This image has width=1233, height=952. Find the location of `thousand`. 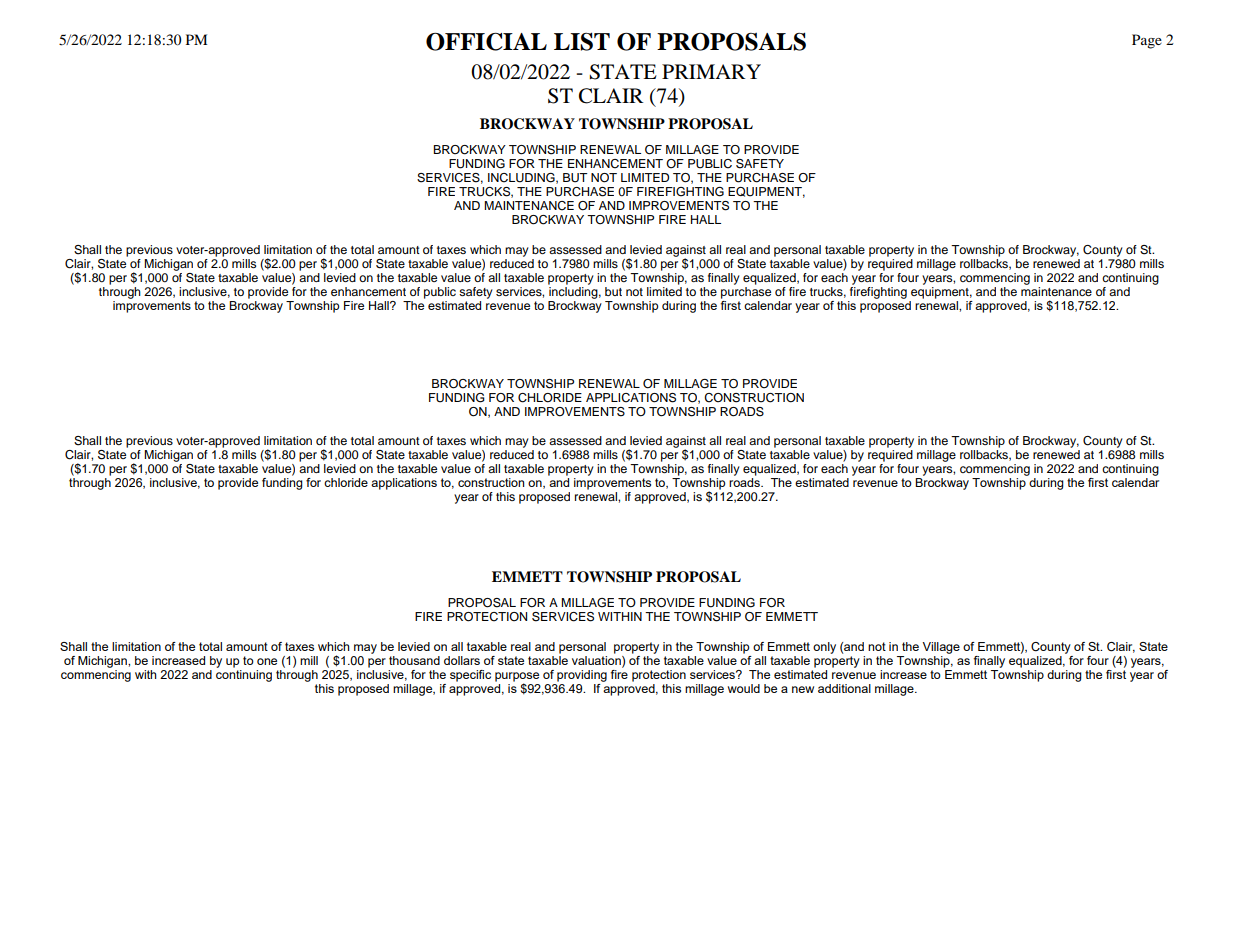

thousand is located at coordinates (414, 660).
